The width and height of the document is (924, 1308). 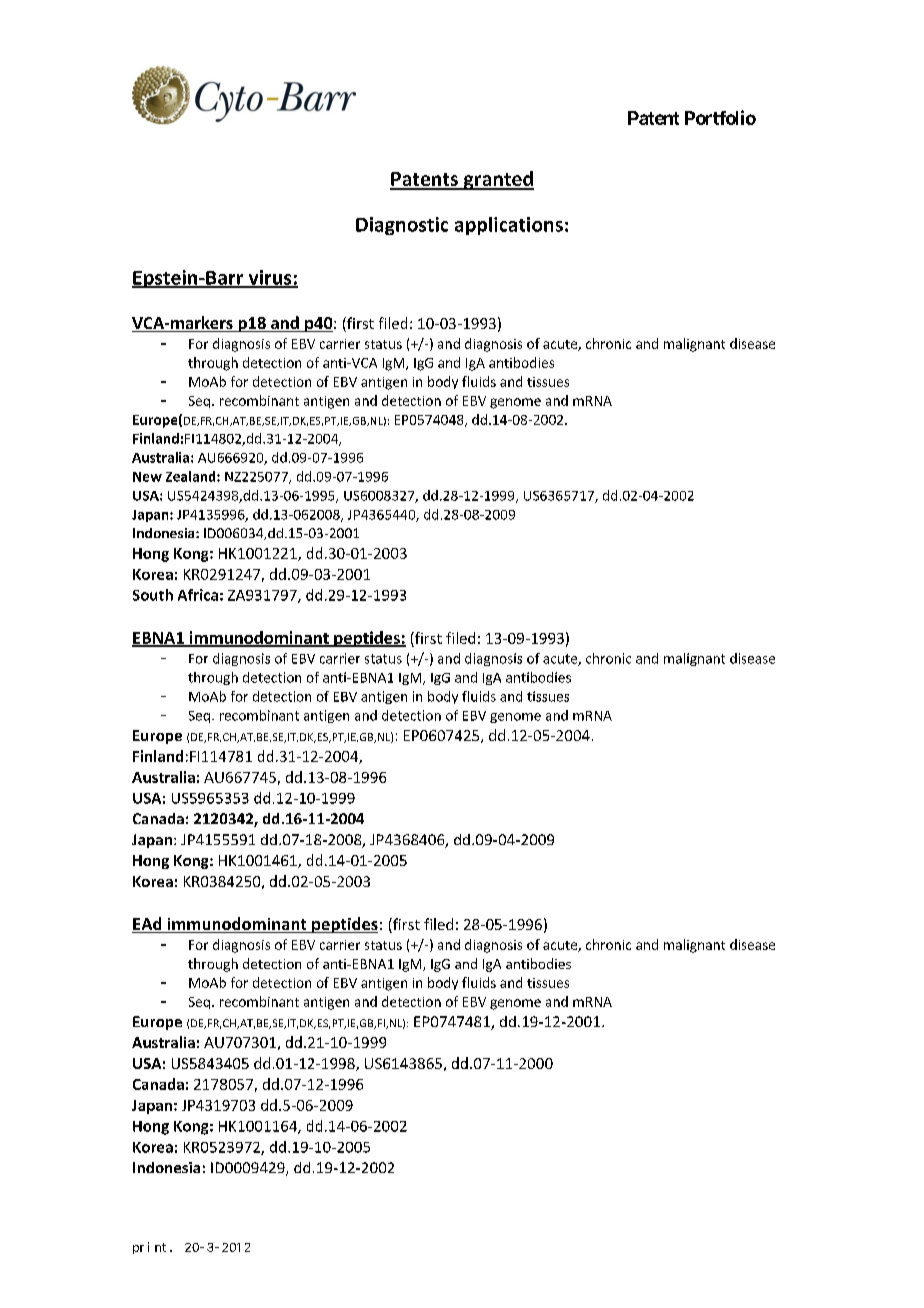 What do you see at coordinates (402, 226) in the document?
I see `Diagnostic` at bounding box center [402, 226].
